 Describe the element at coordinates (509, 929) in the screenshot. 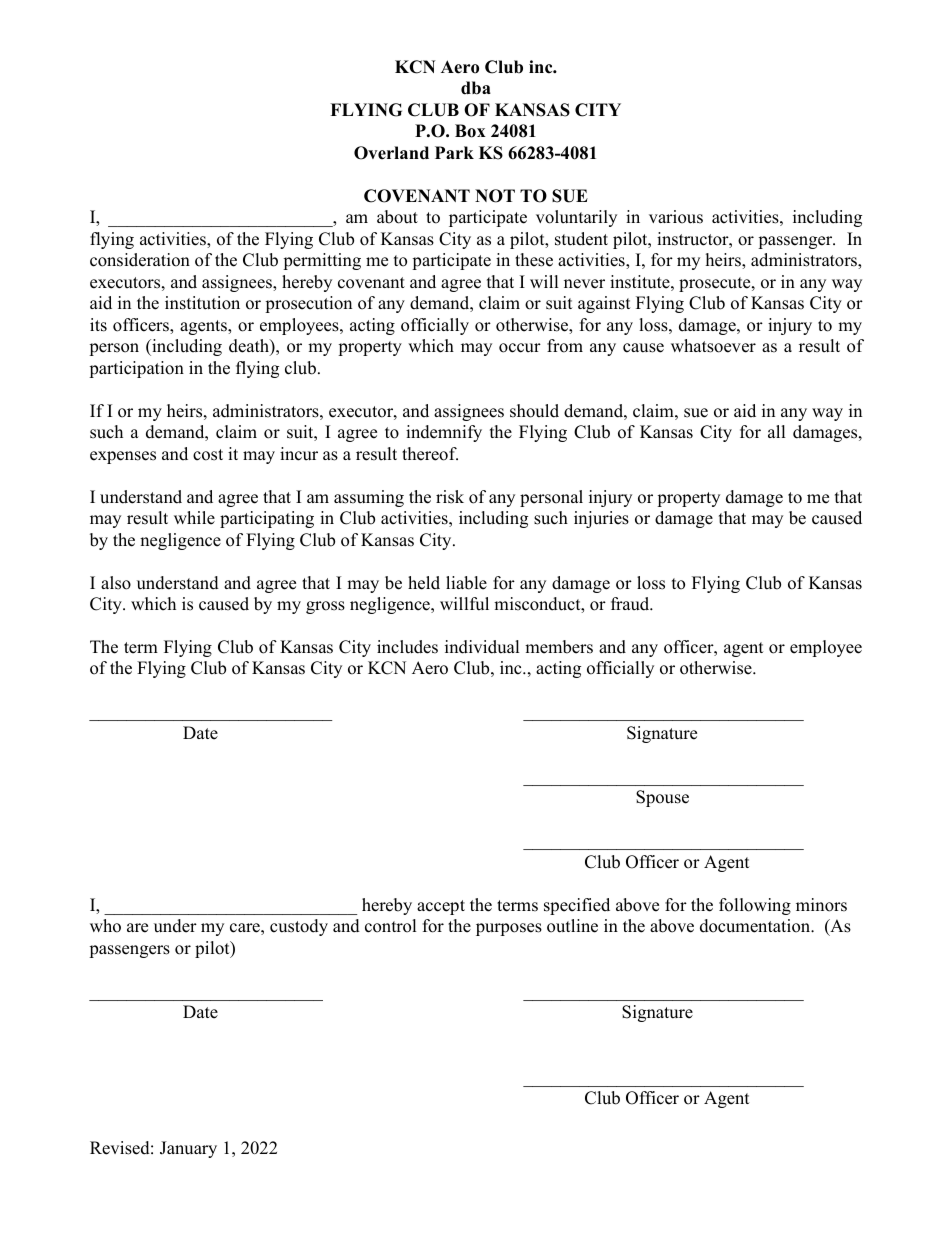

I see `purposes` at that location.
